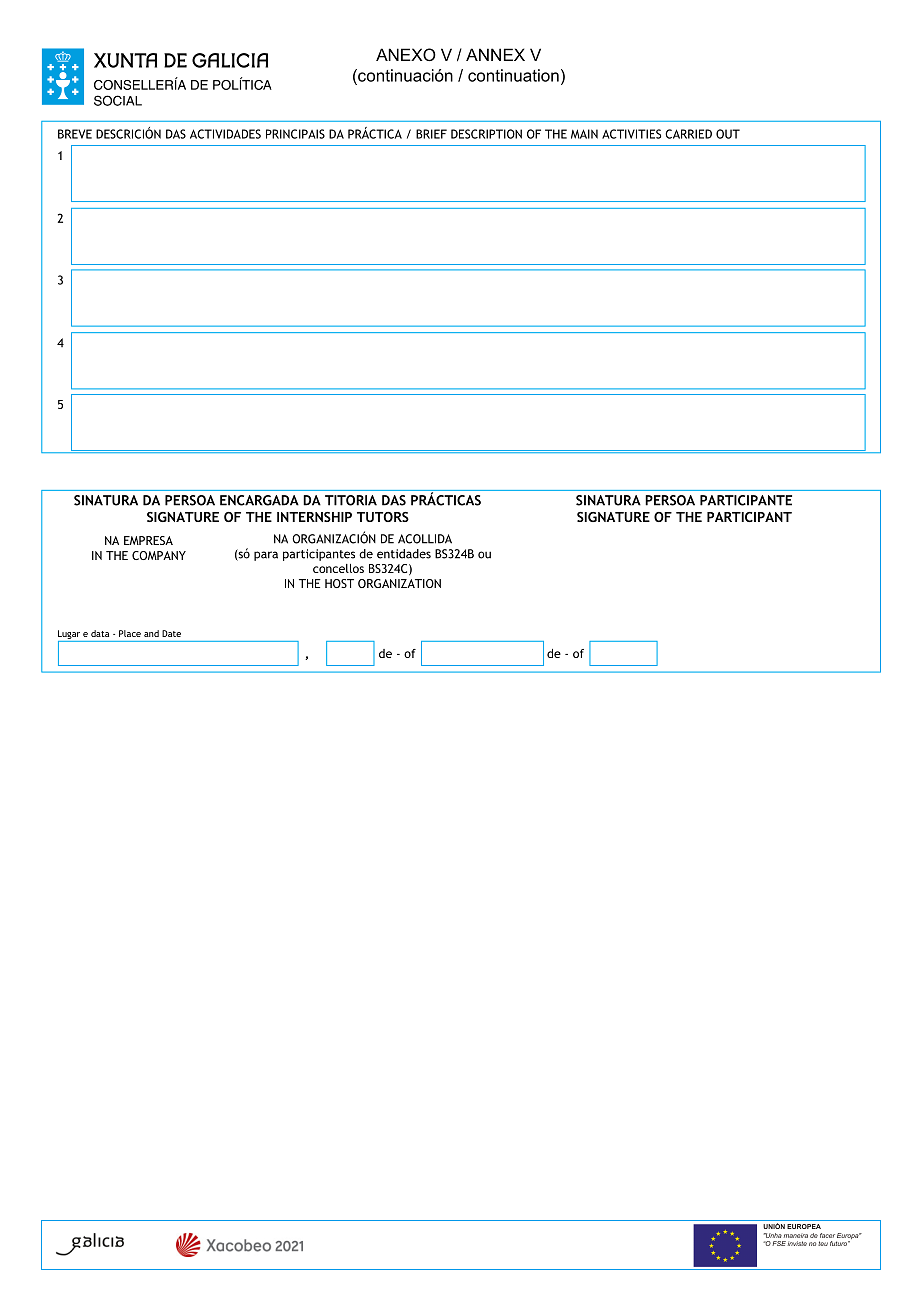 The height and width of the screenshot is (1309, 924). What do you see at coordinates (399, 583) in the screenshot?
I see `ORGANIZATION` at bounding box center [399, 583].
